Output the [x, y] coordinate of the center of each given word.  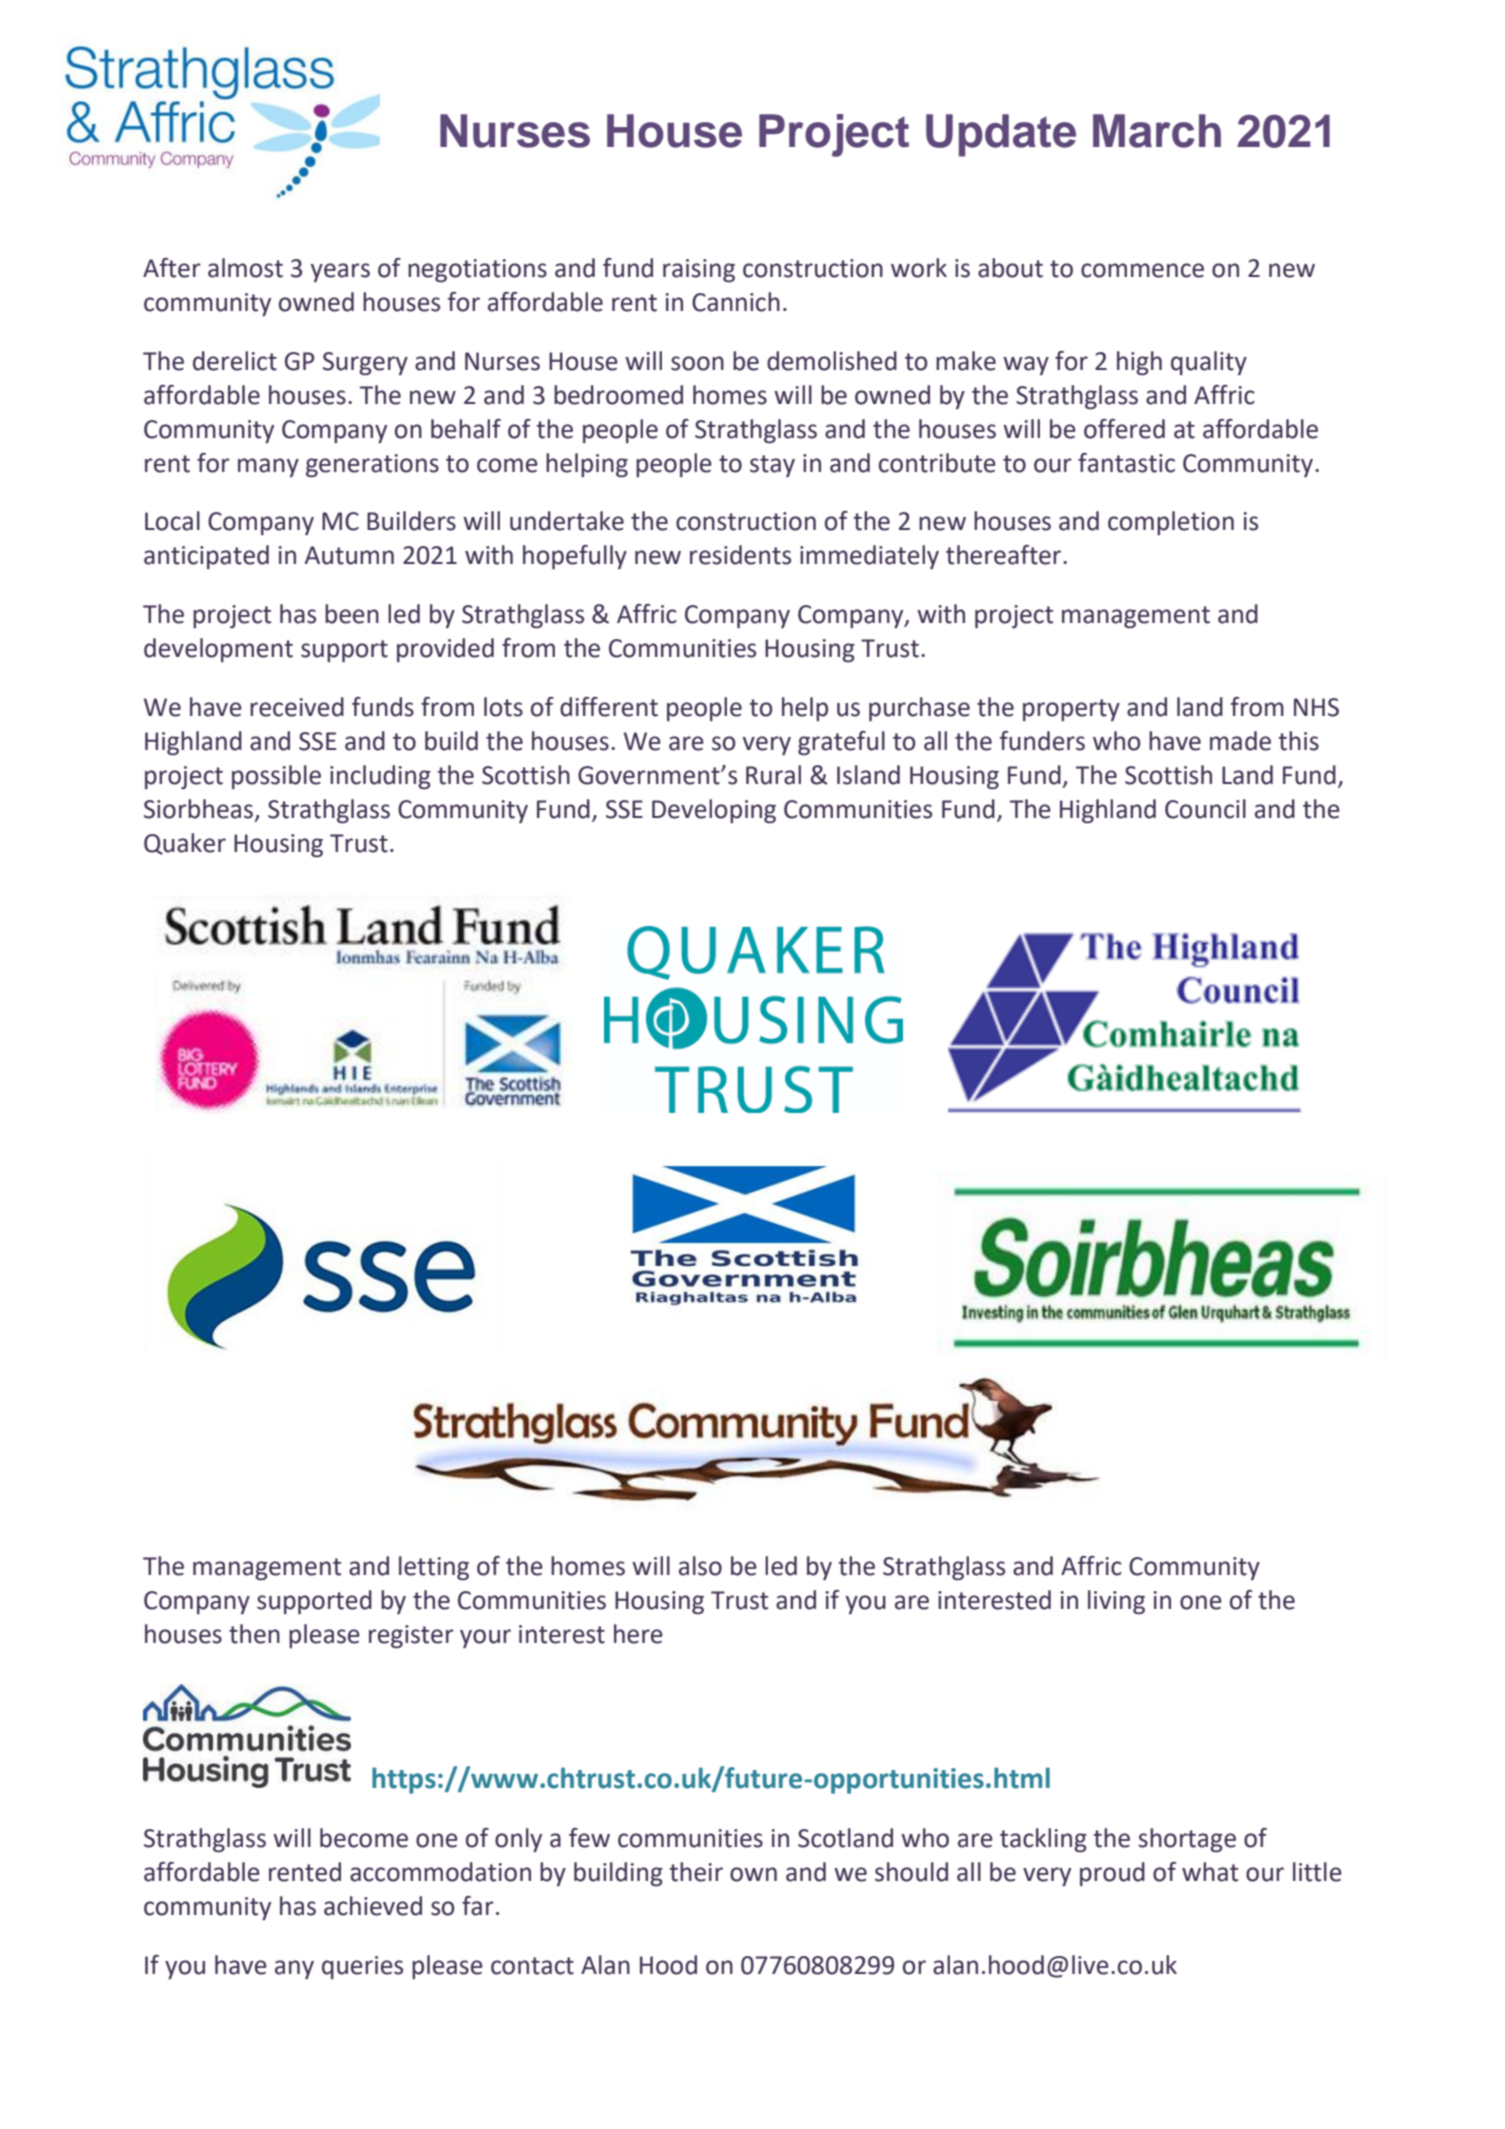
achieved [373, 1906]
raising [699, 270]
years [340, 272]
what [1210, 1872]
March [1157, 131]
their [696, 1872]
